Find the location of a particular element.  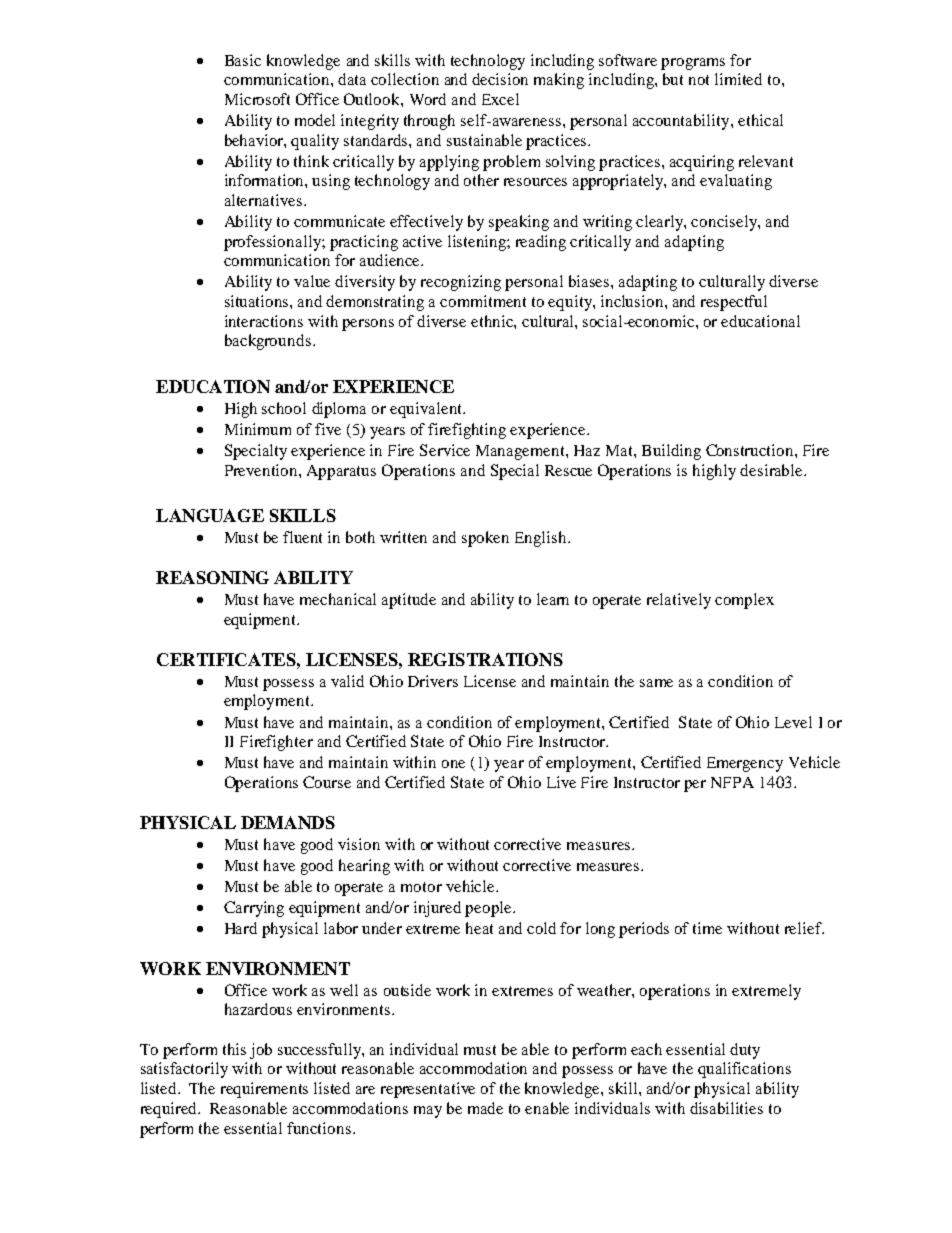

respectful is located at coordinates (734, 303).
